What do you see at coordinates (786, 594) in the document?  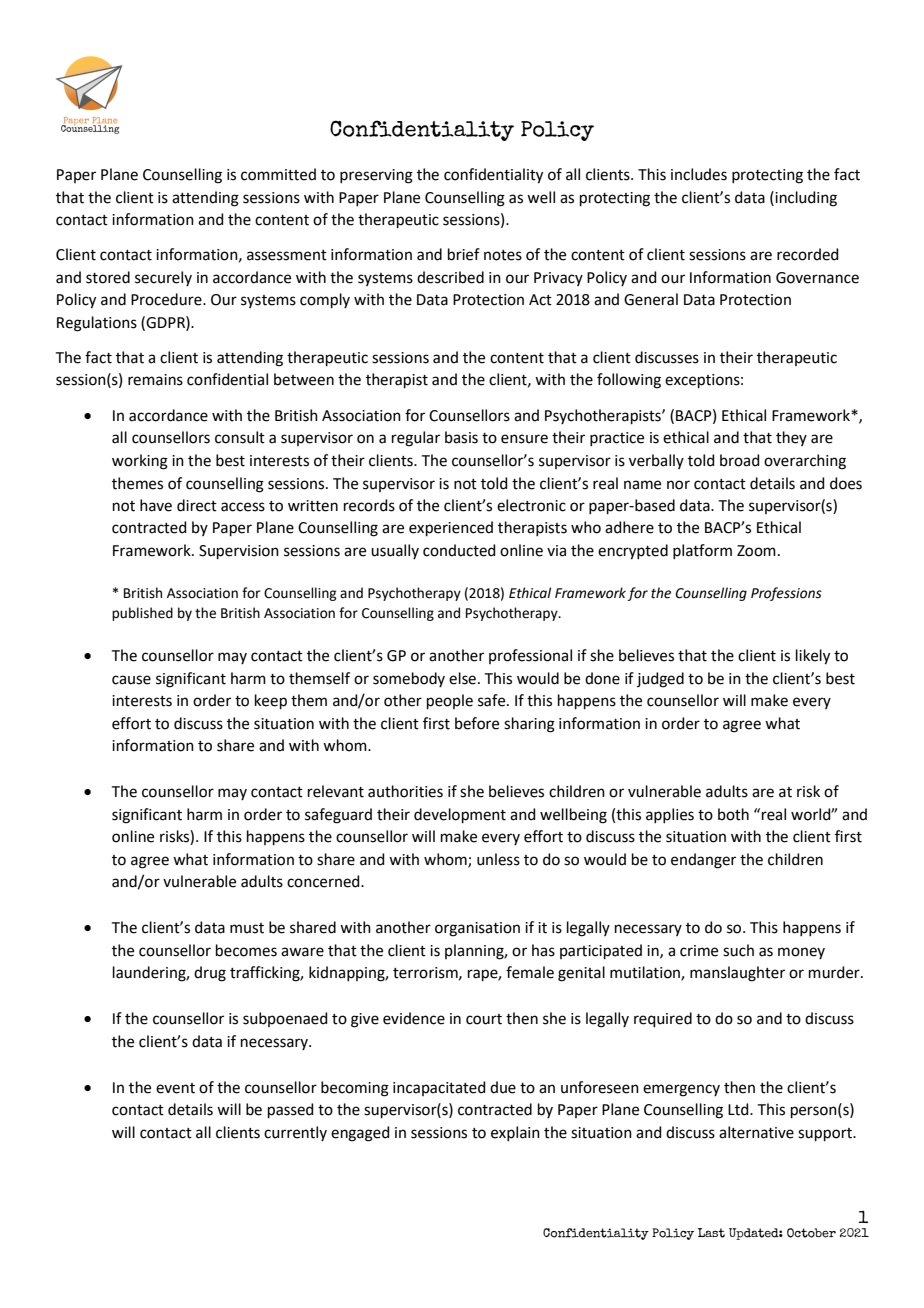 I see `Professions` at bounding box center [786, 594].
